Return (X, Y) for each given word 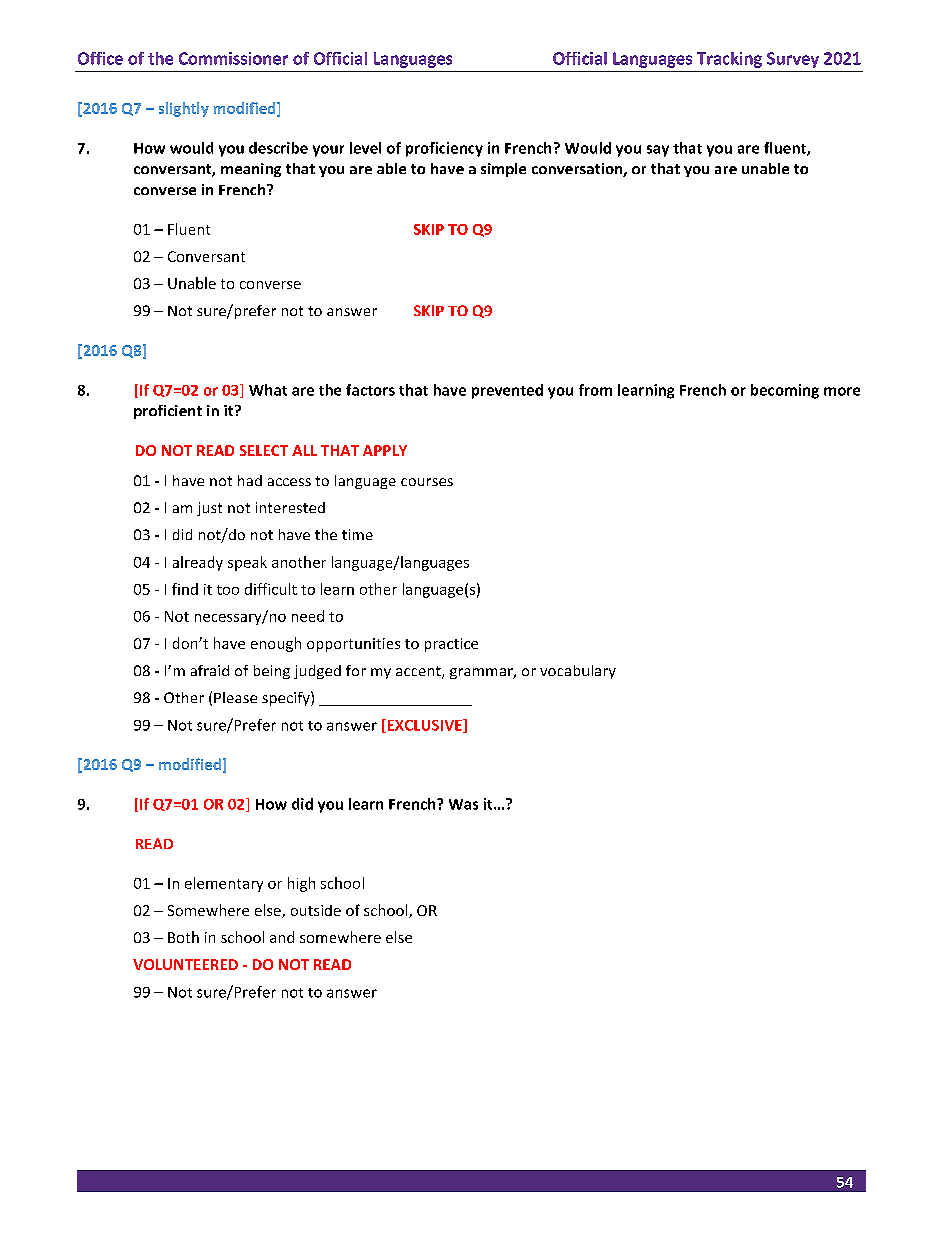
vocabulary (578, 672)
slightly (184, 109)
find (185, 589)
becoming (785, 391)
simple (503, 170)
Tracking (729, 60)
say (658, 151)
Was (463, 804)
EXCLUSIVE (424, 726)
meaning (251, 170)
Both (183, 937)
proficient (168, 412)
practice (451, 645)
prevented (507, 391)
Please (235, 697)
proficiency (444, 149)
